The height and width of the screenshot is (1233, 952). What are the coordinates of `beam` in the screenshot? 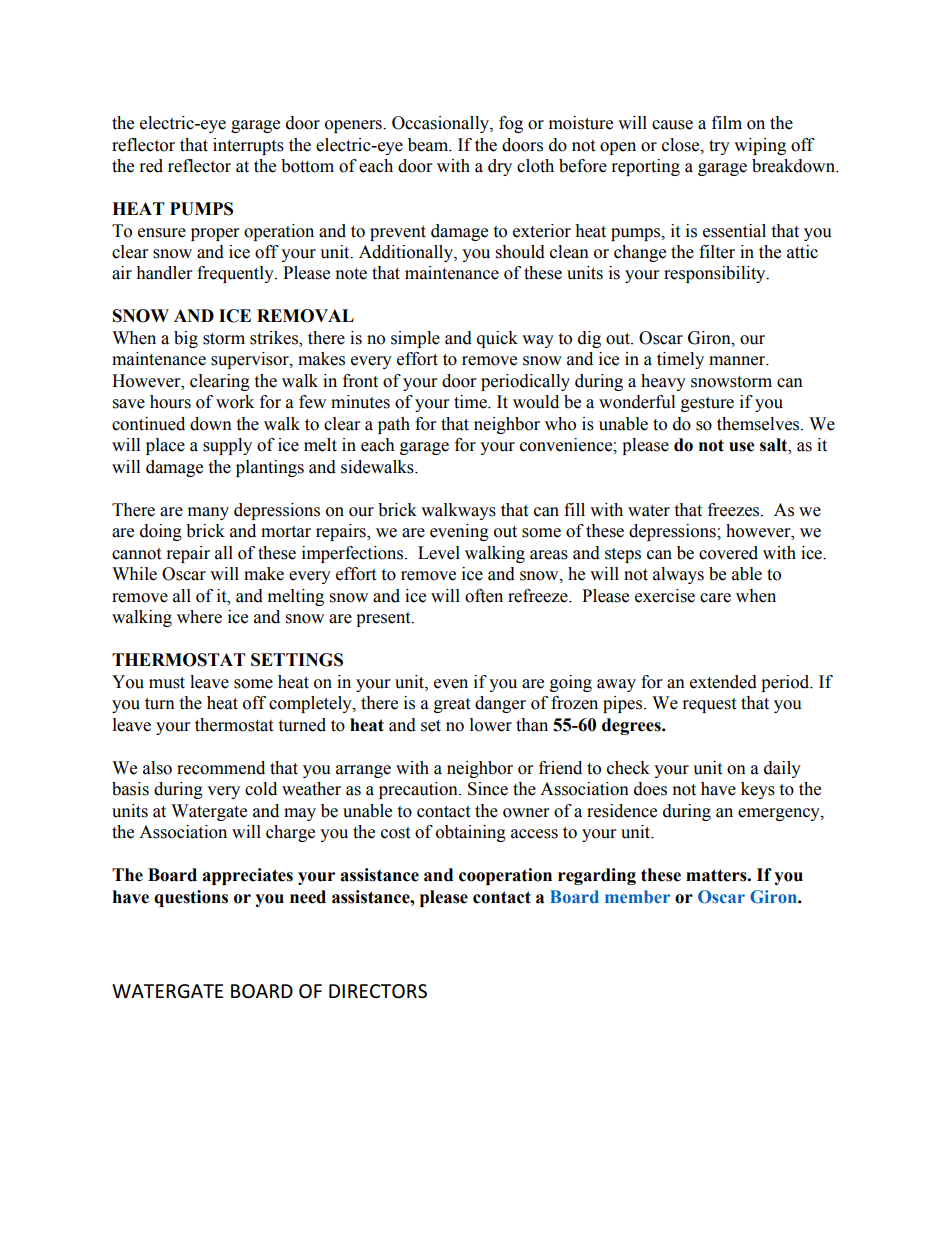 It's located at (429, 145).
